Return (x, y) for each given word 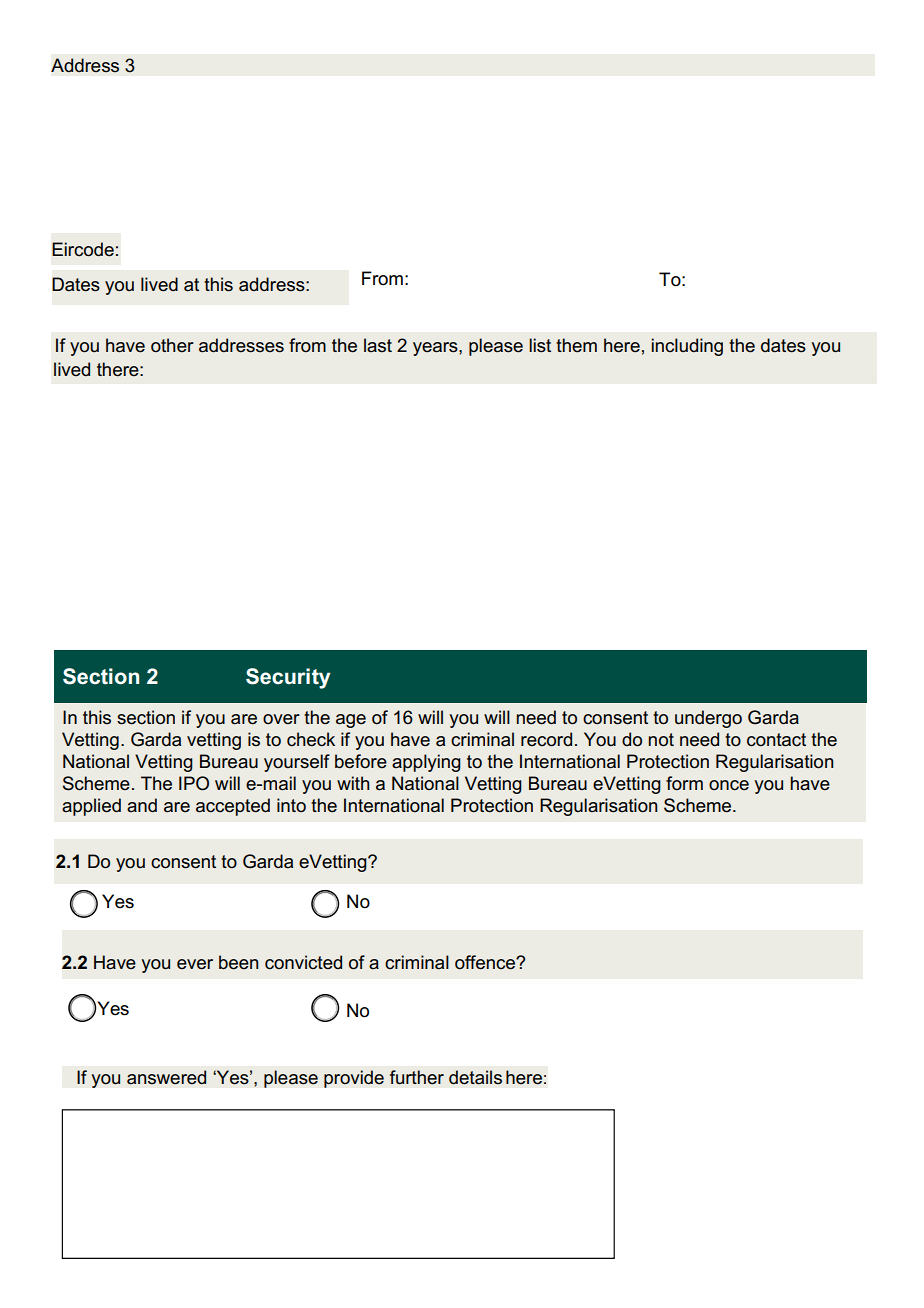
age (351, 721)
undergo (708, 719)
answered (166, 1077)
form (684, 783)
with (353, 783)
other (172, 345)
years (436, 349)
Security (288, 678)
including (687, 347)
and (142, 805)
